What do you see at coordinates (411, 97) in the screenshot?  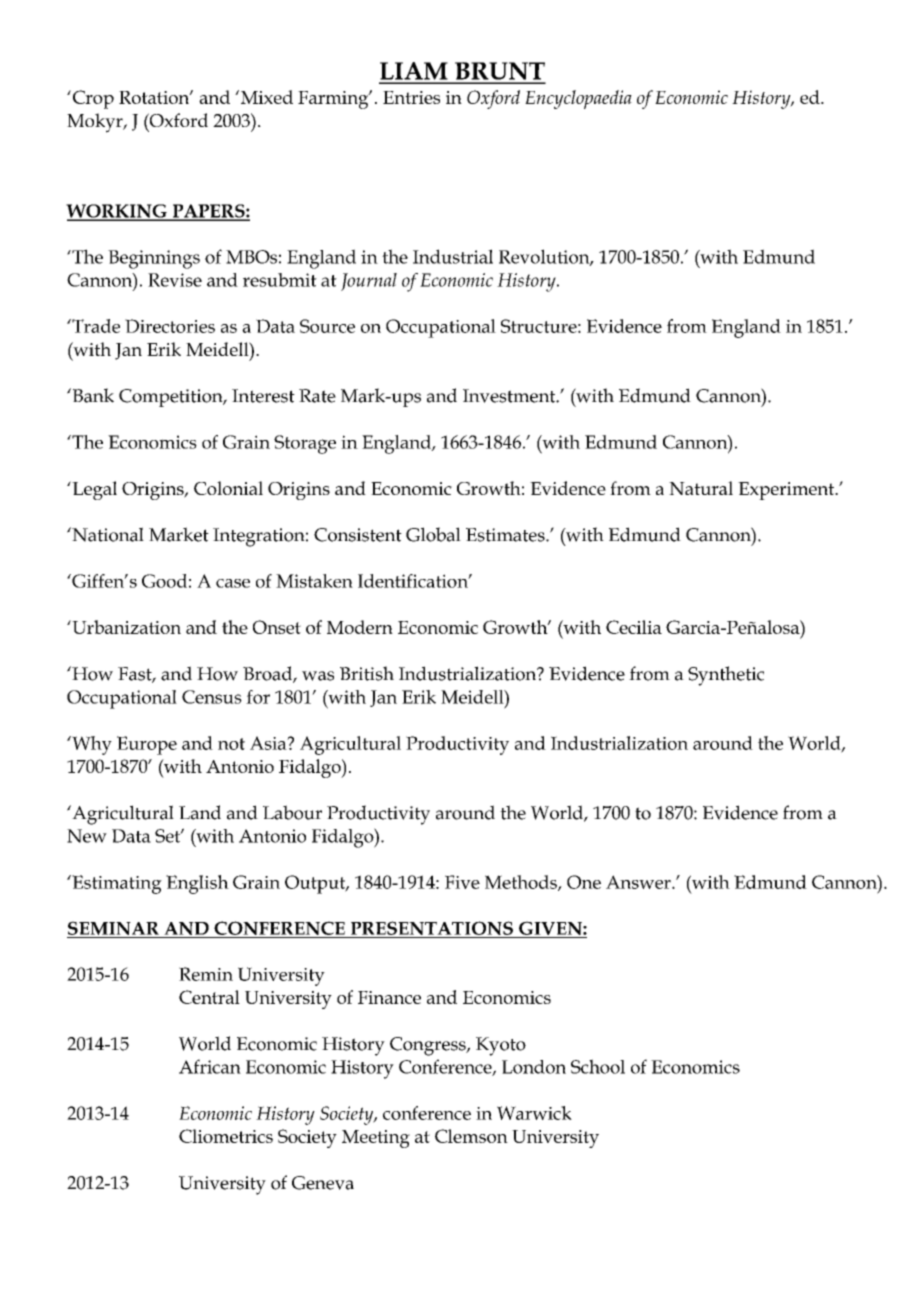 I see `Entries` at bounding box center [411, 97].
